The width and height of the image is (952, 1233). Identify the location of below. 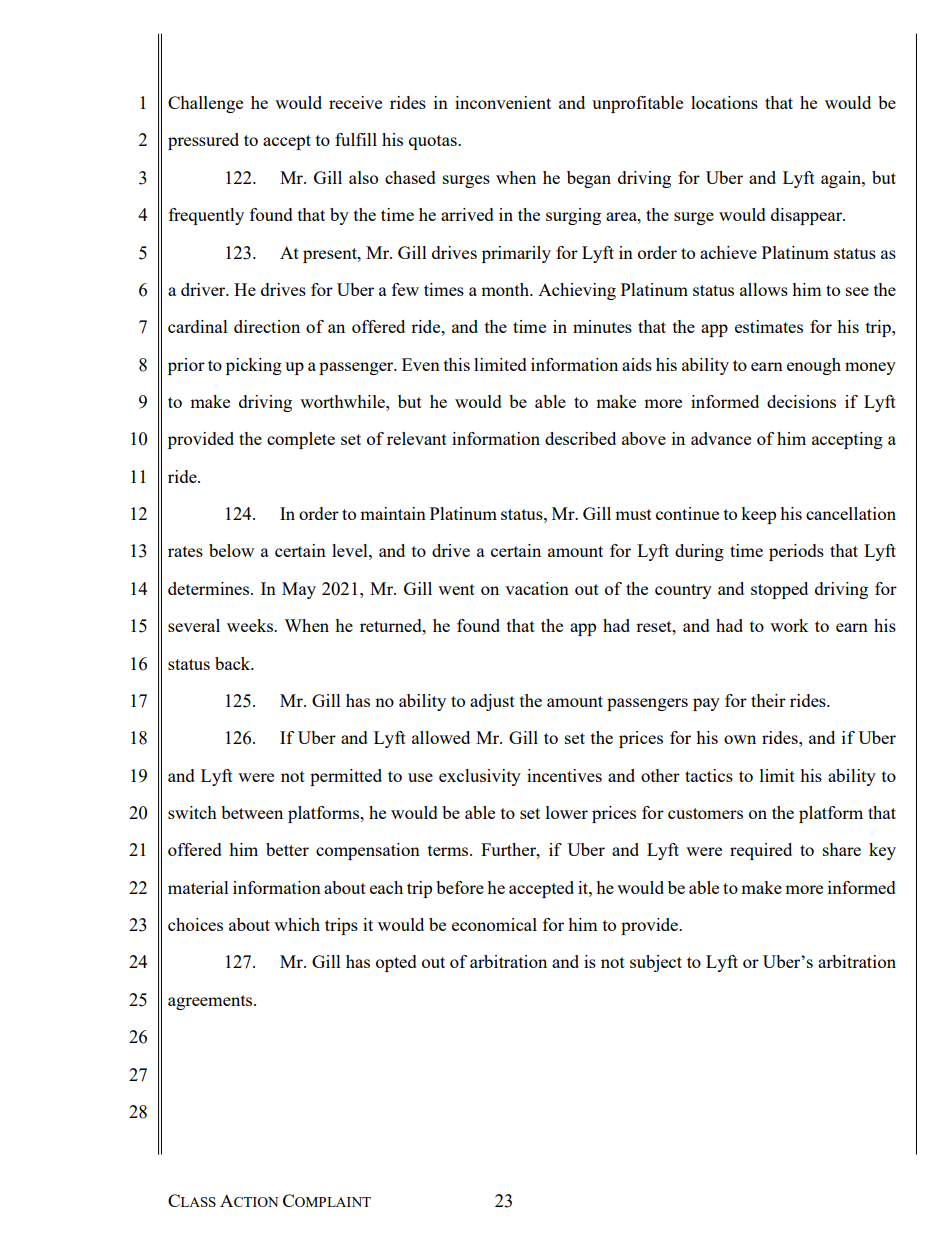
(231, 550).
